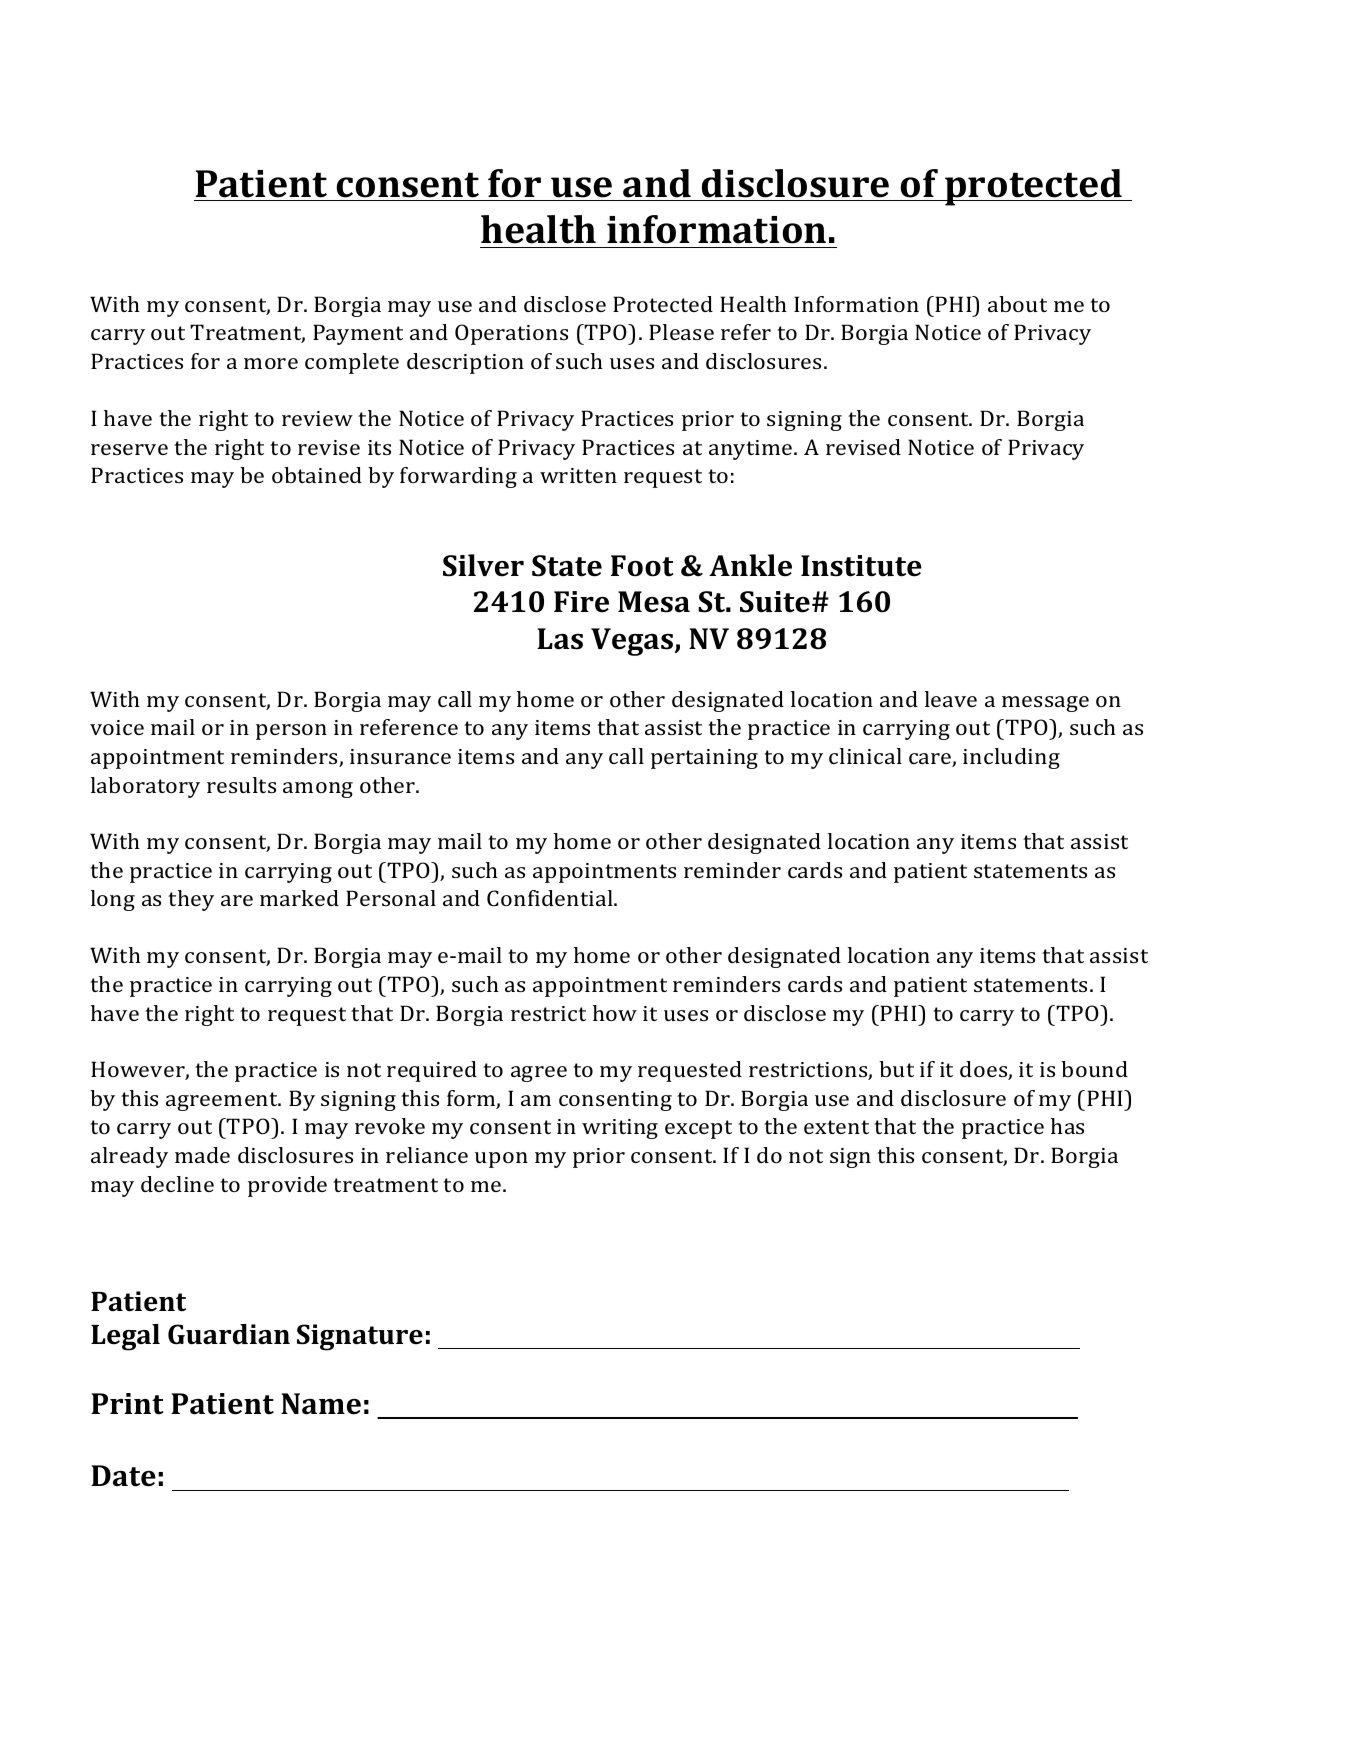 The height and width of the screenshot is (1754, 1356). I want to click on Guardian, so click(229, 1334).
